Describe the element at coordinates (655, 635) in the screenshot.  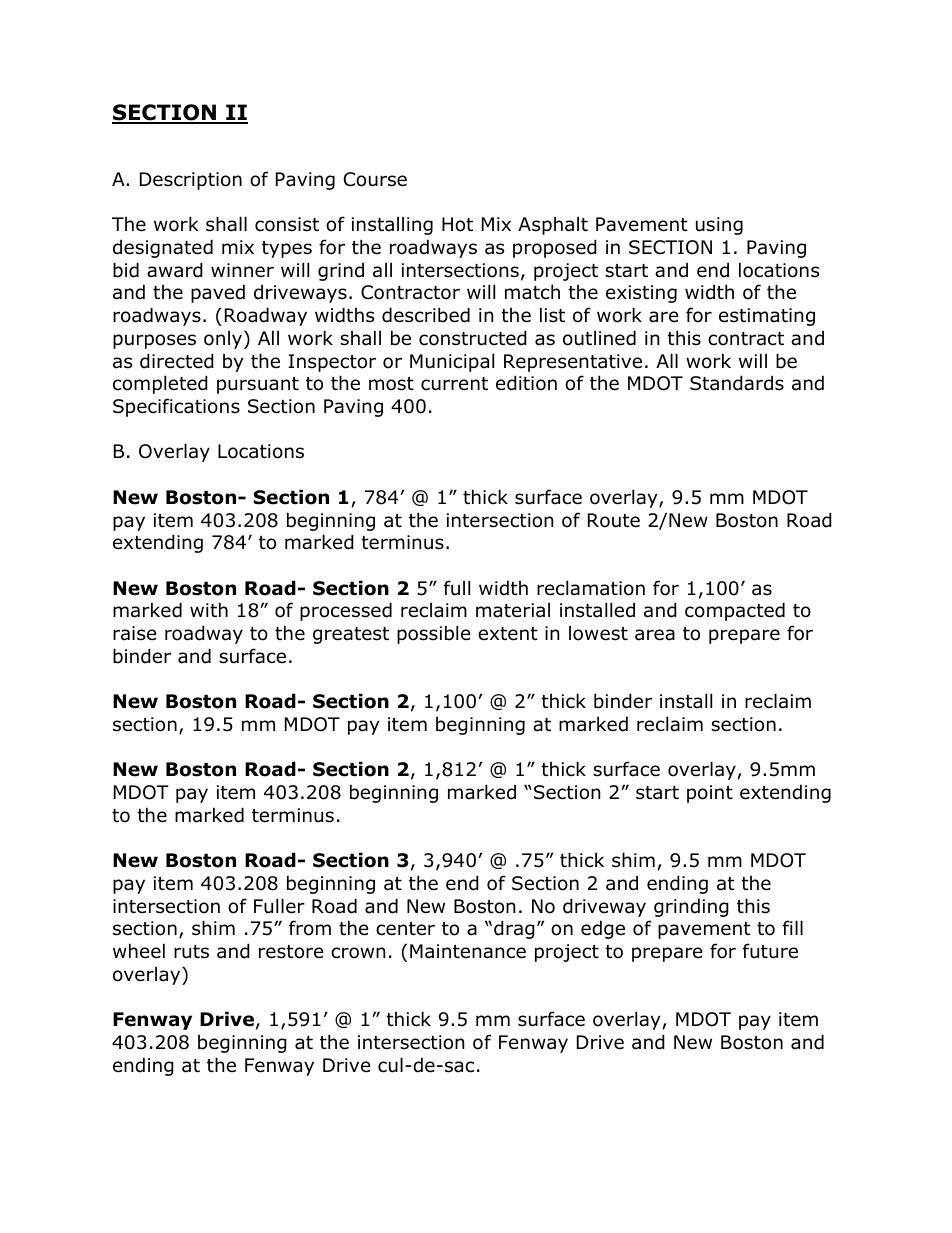
I see `area` at that location.
